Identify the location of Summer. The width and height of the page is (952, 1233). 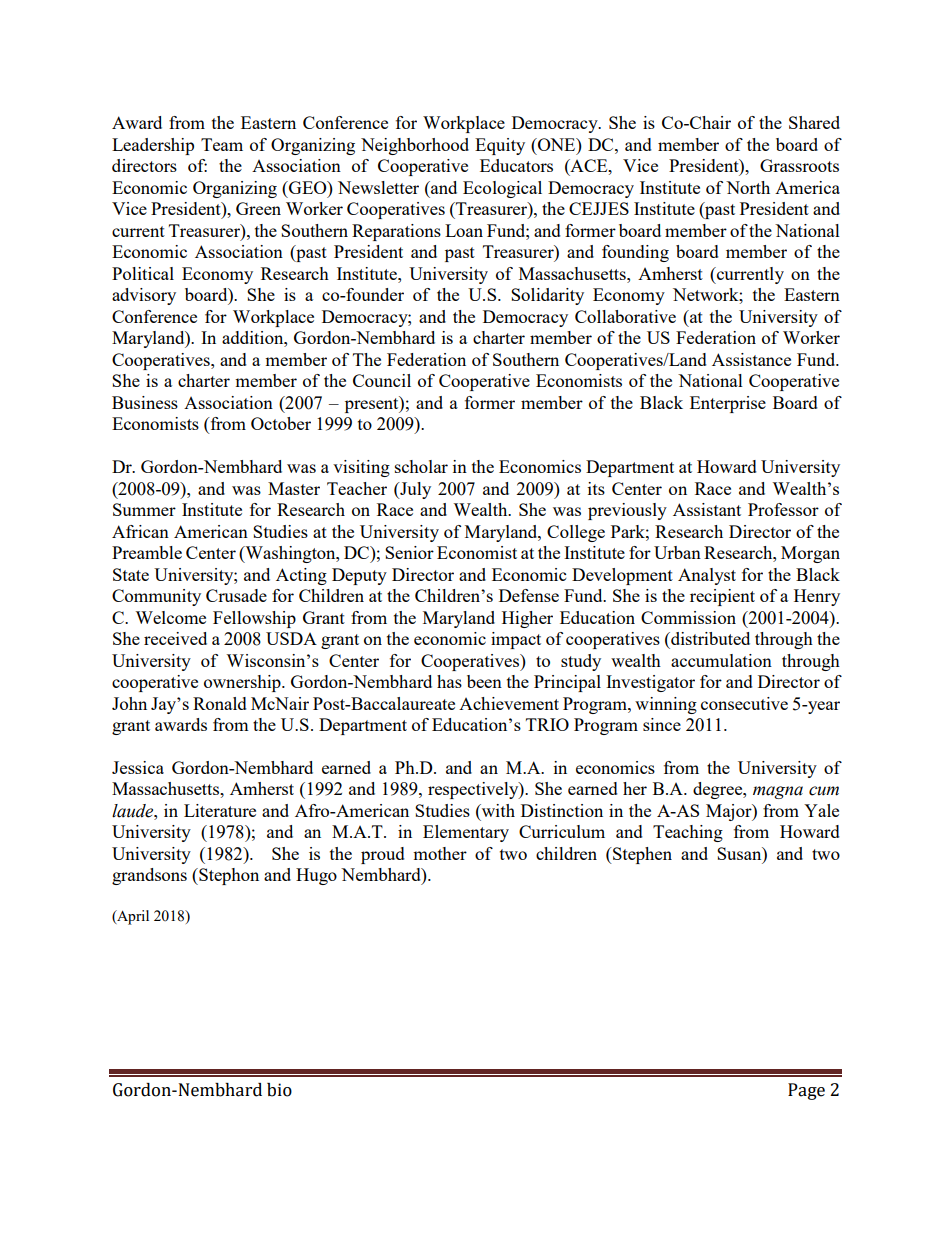
(144, 509).
